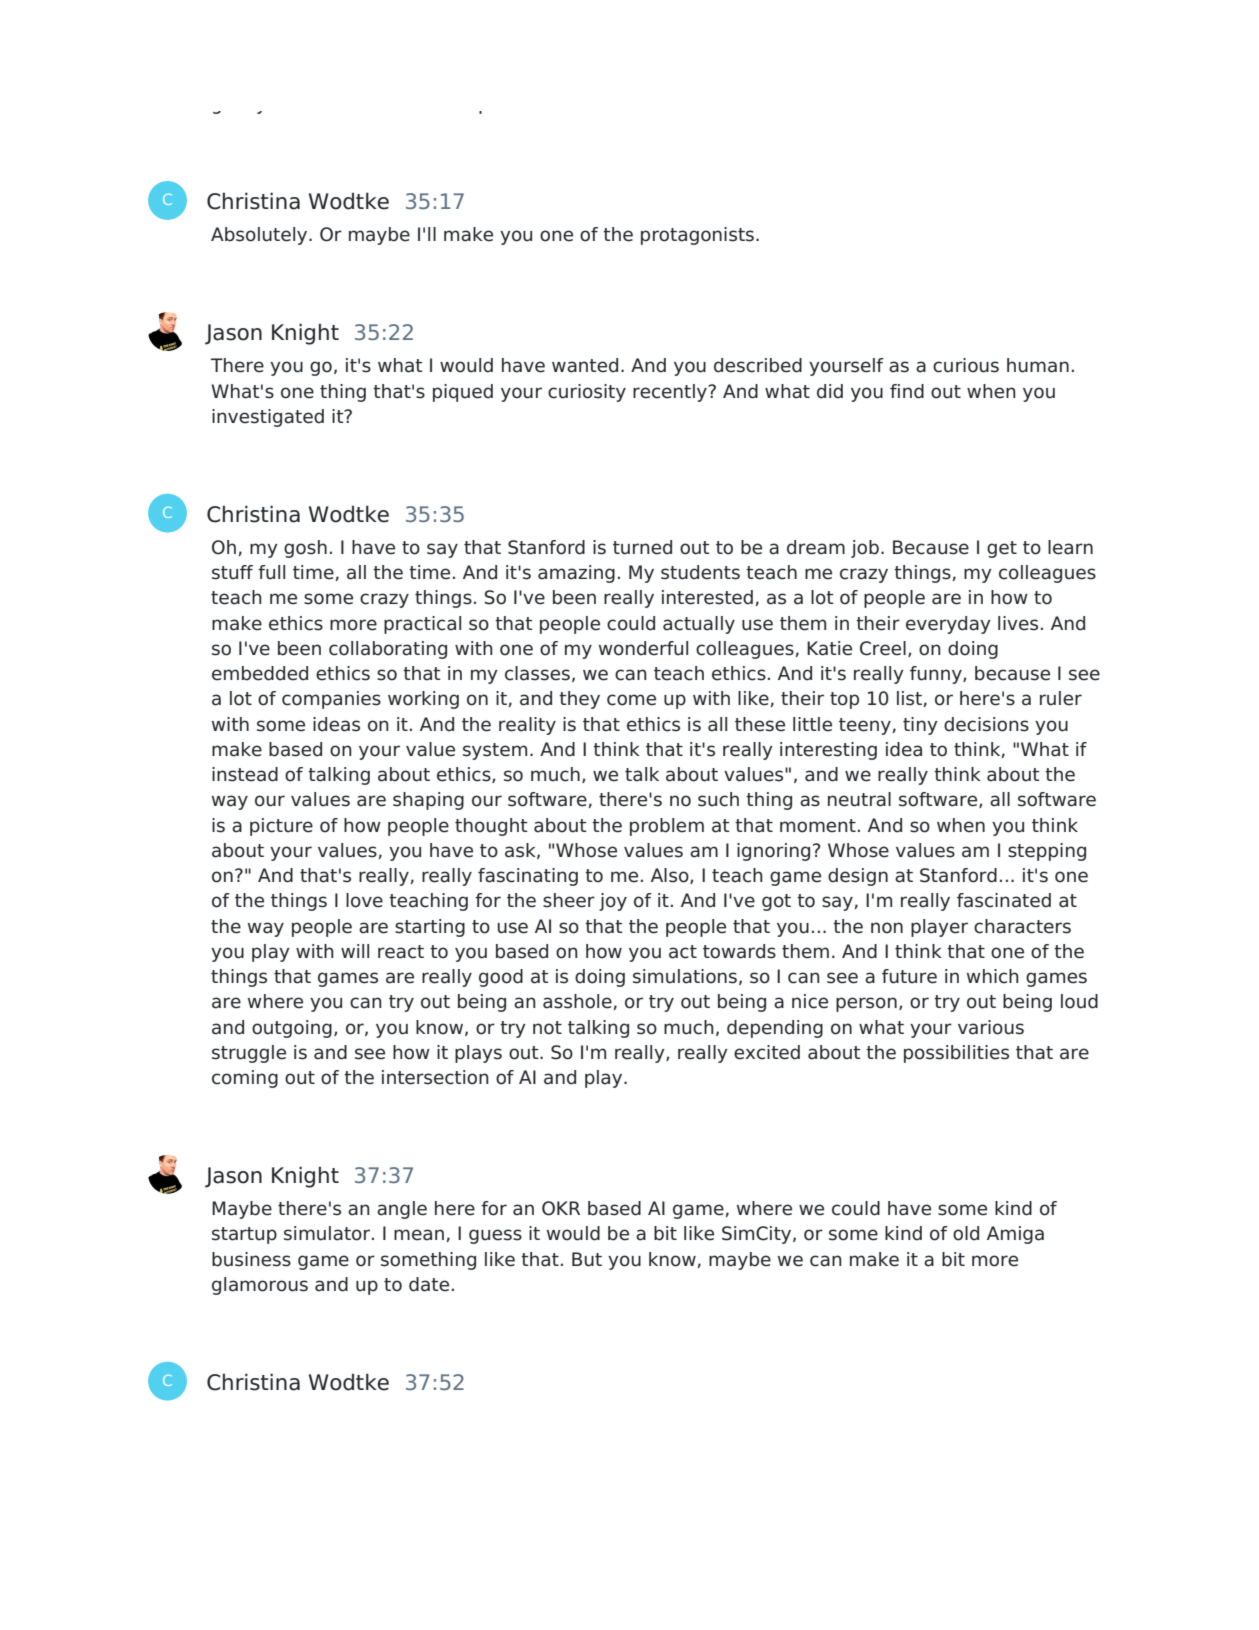 This screenshot has height=1630, width=1259. What do you see at coordinates (1022, 926) in the screenshot?
I see `characters` at bounding box center [1022, 926].
